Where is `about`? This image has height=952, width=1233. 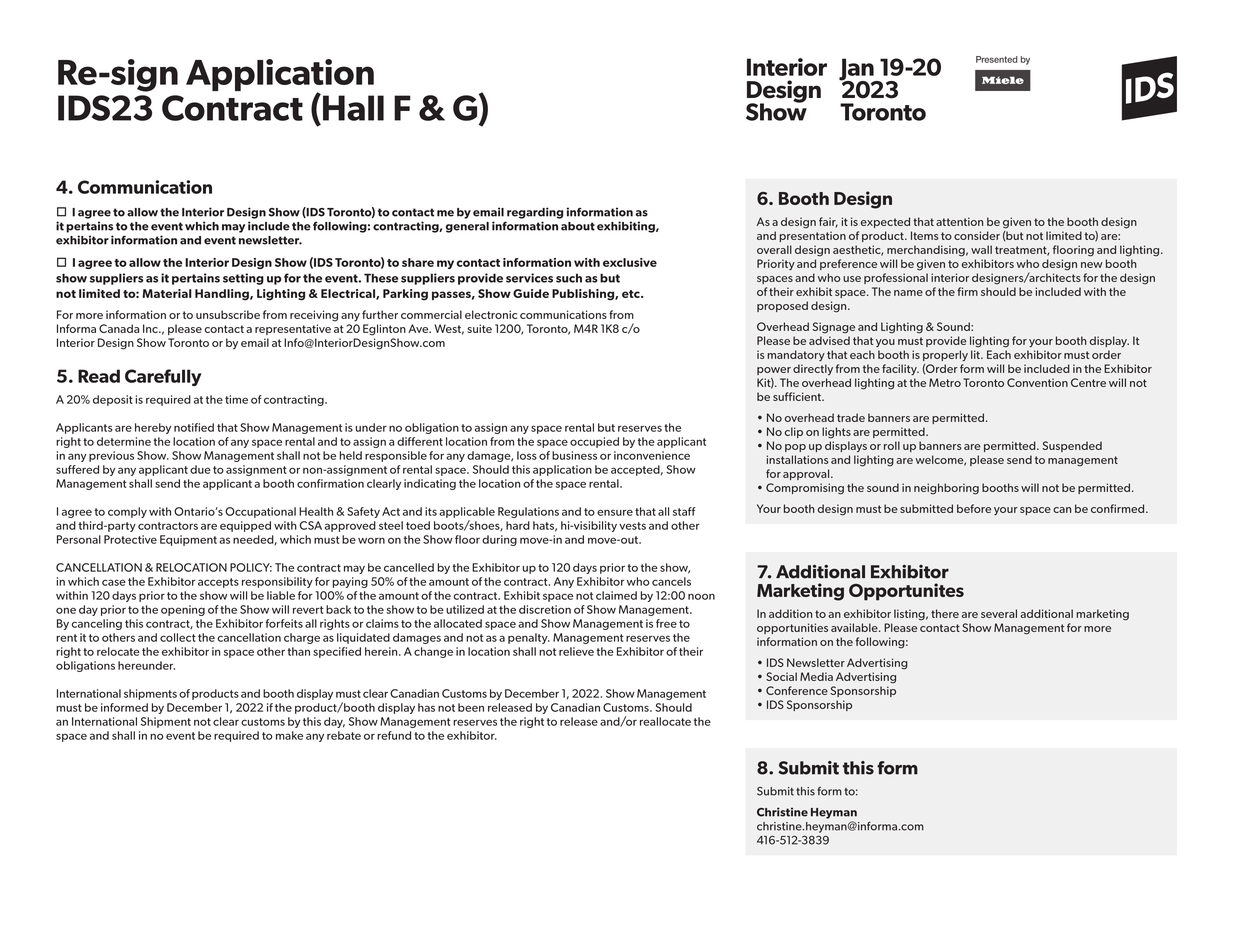 about is located at coordinates (578, 226).
